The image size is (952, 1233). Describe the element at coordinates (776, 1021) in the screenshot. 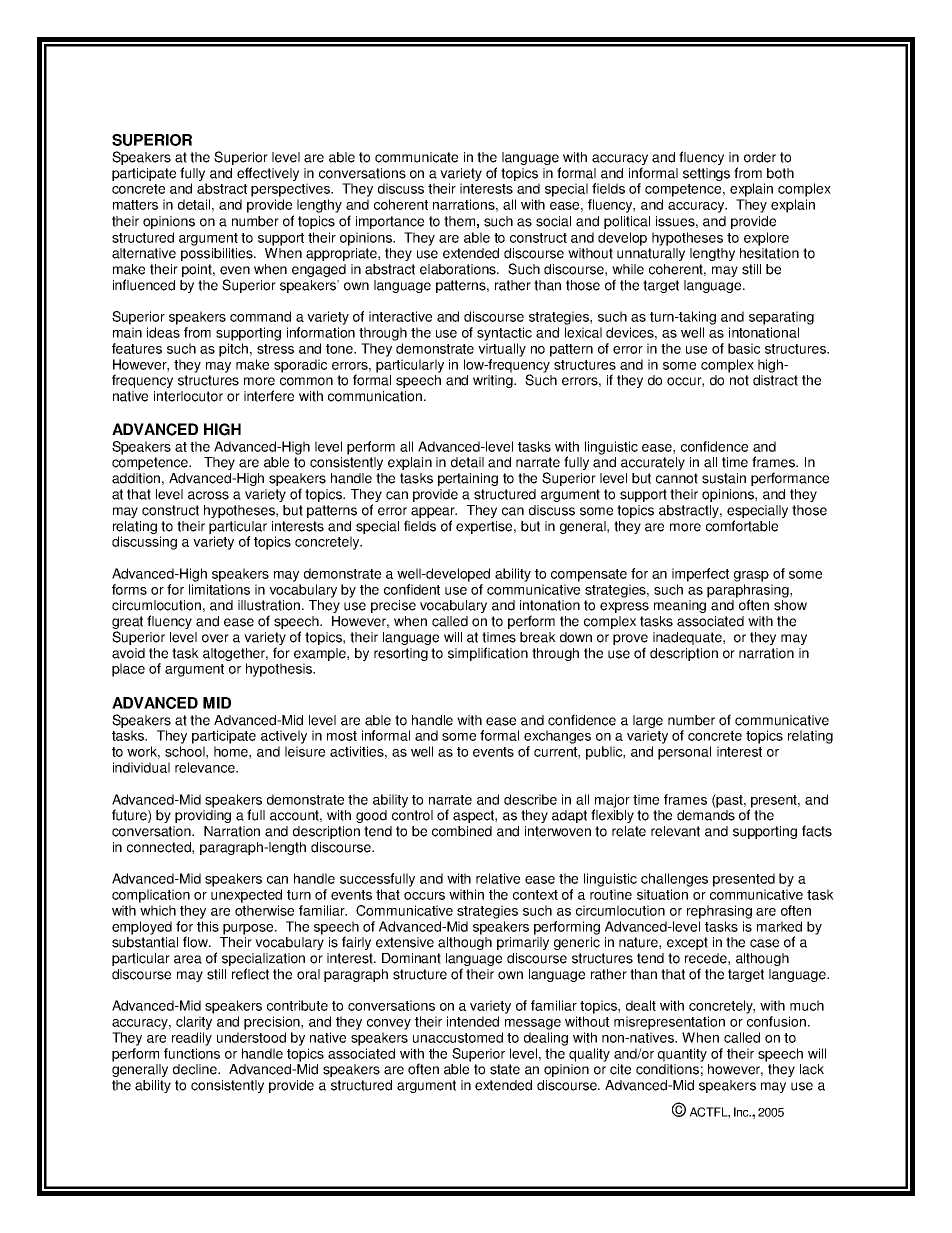

I see `confusion` at that location.
